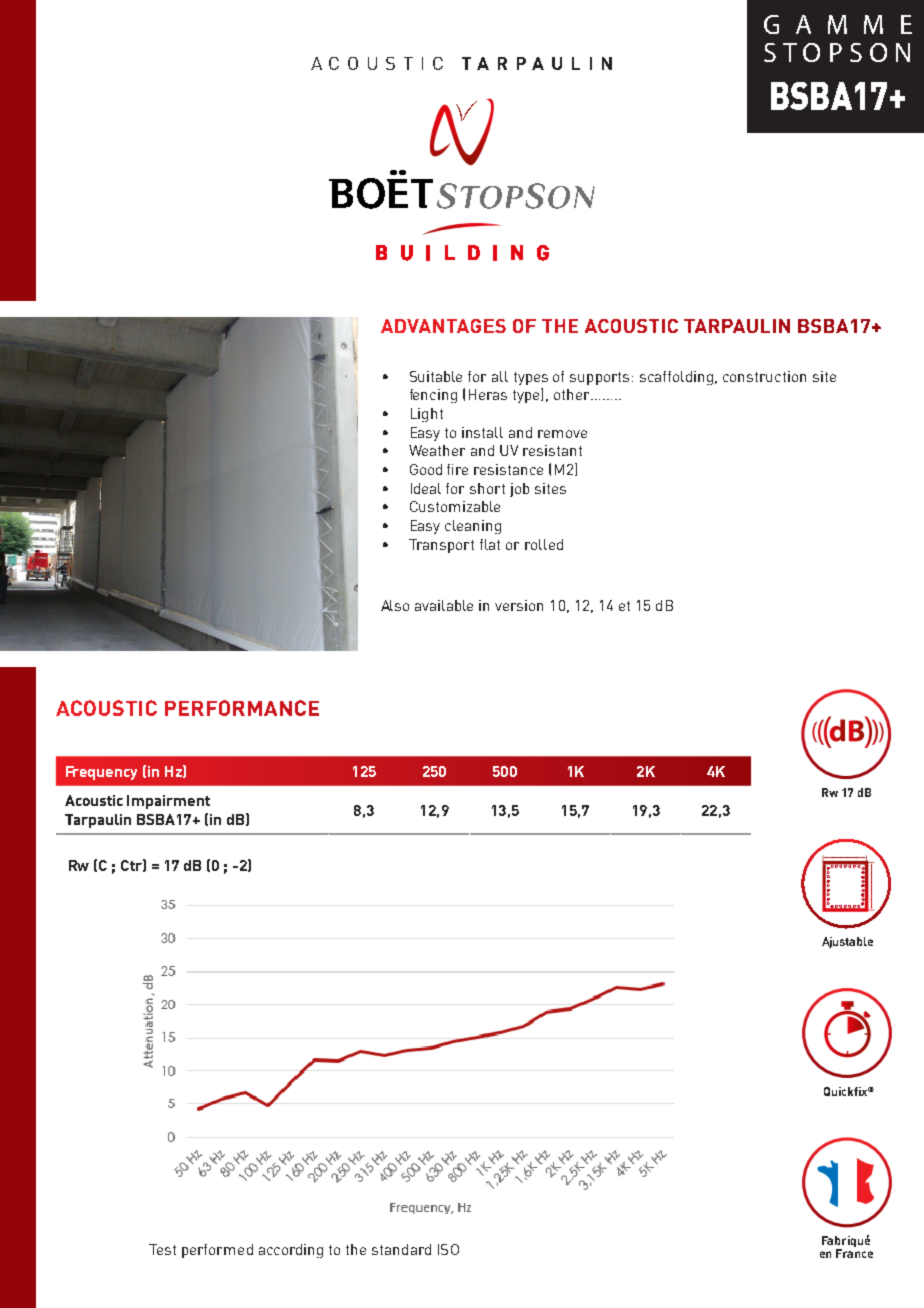  Describe the element at coordinates (242, 708) in the screenshot. I see `PERFORMANCE` at that location.
